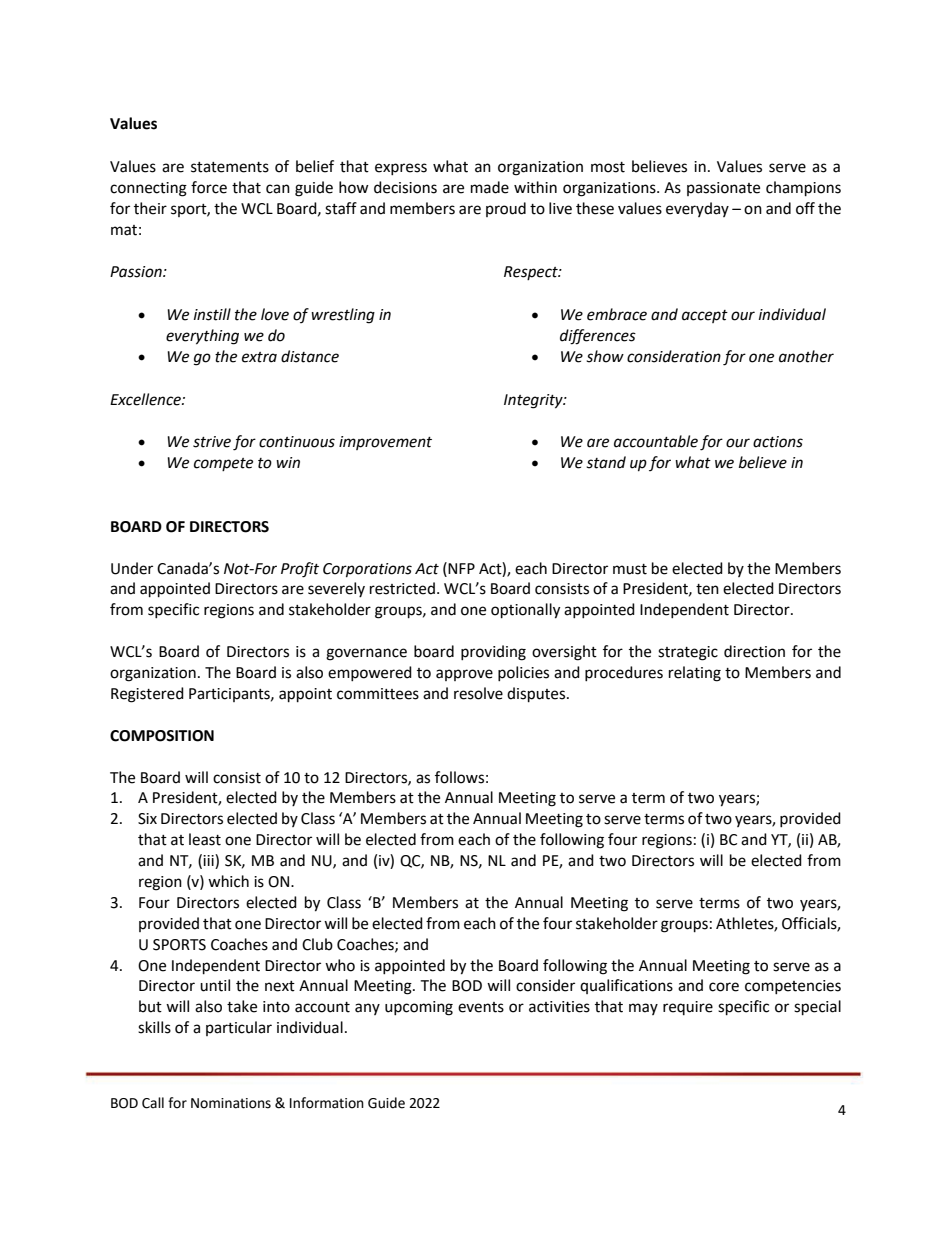 This screenshot has height=1233, width=952. Describe the element at coordinates (724, 987) in the screenshot. I see `core` at that location.
